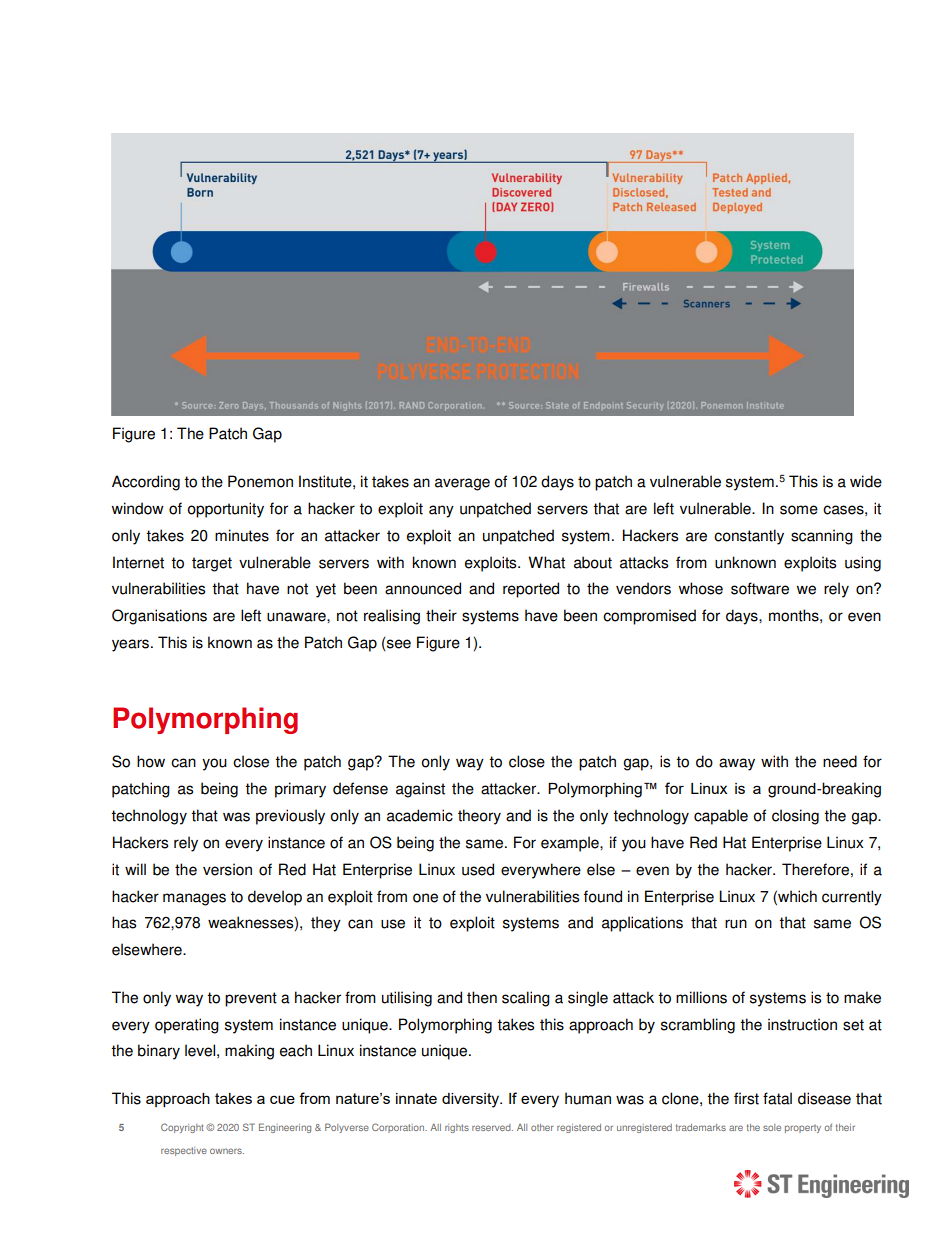 The image size is (952, 1233). I want to click on average, so click(462, 484).
